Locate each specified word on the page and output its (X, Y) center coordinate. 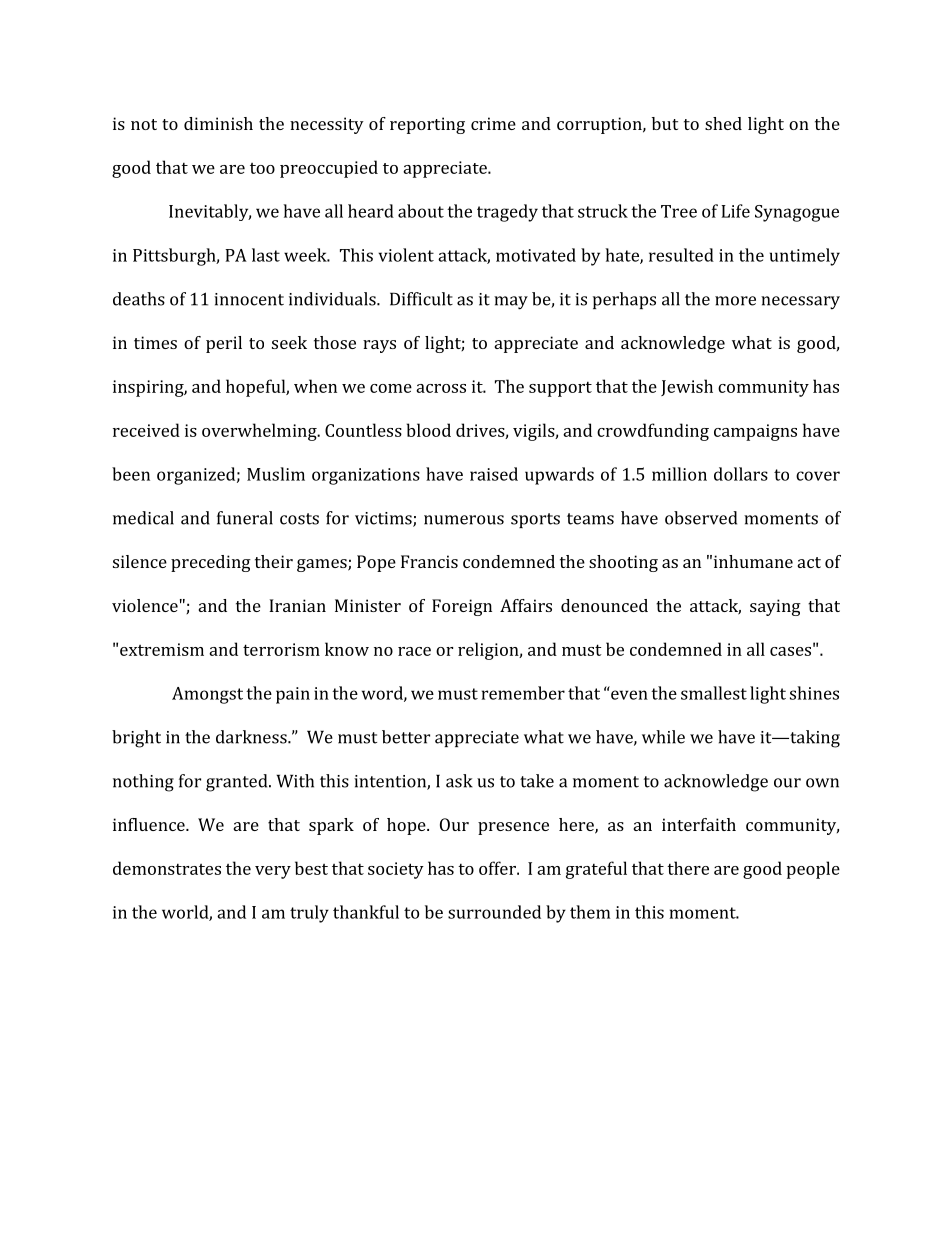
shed (723, 123)
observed (701, 518)
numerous (464, 520)
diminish (218, 123)
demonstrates (167, 868)
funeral (245, 518)
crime (493, 123)
